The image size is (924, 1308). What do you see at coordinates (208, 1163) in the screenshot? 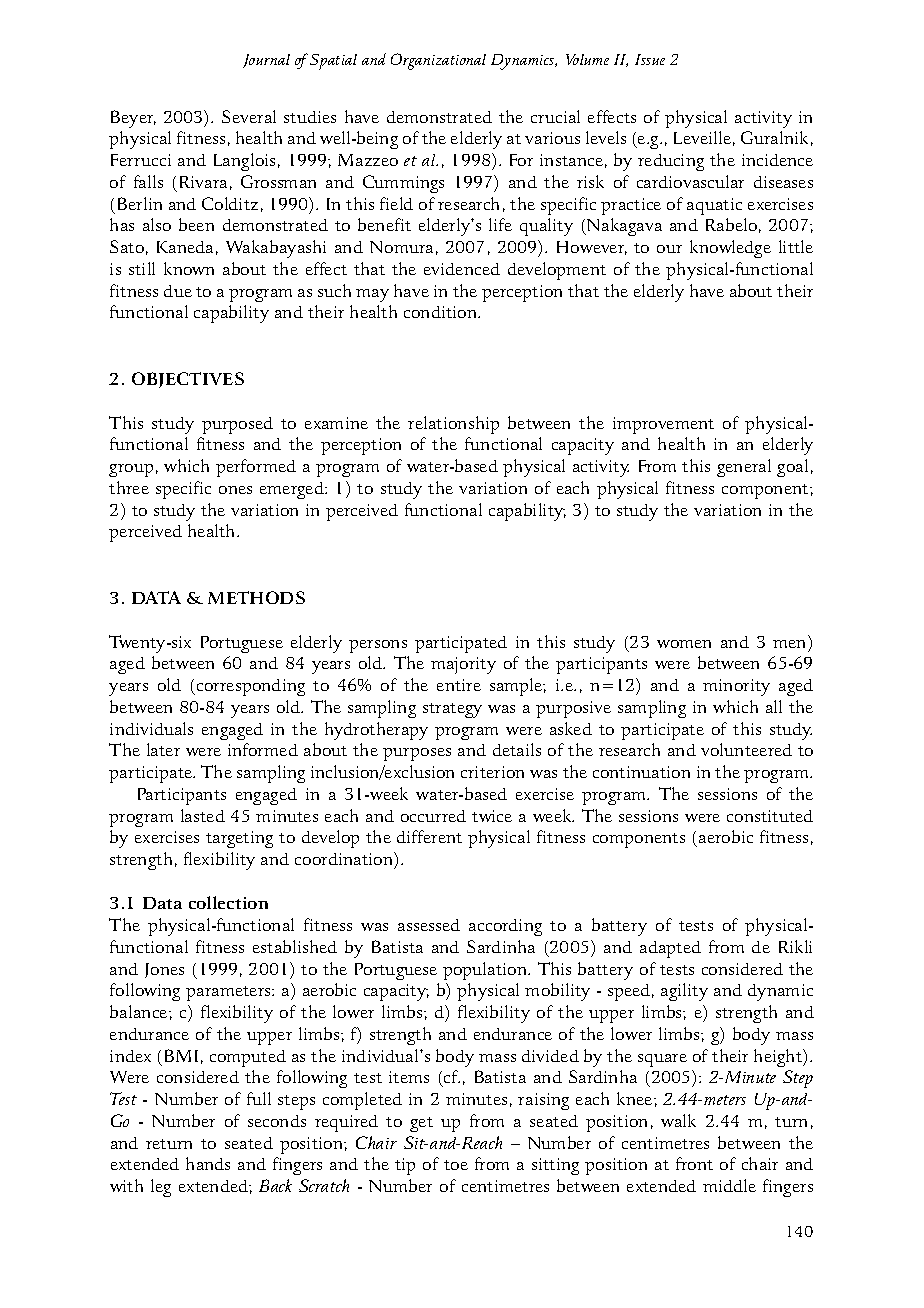
I see `hands` at bounding box center [208, 1163].
